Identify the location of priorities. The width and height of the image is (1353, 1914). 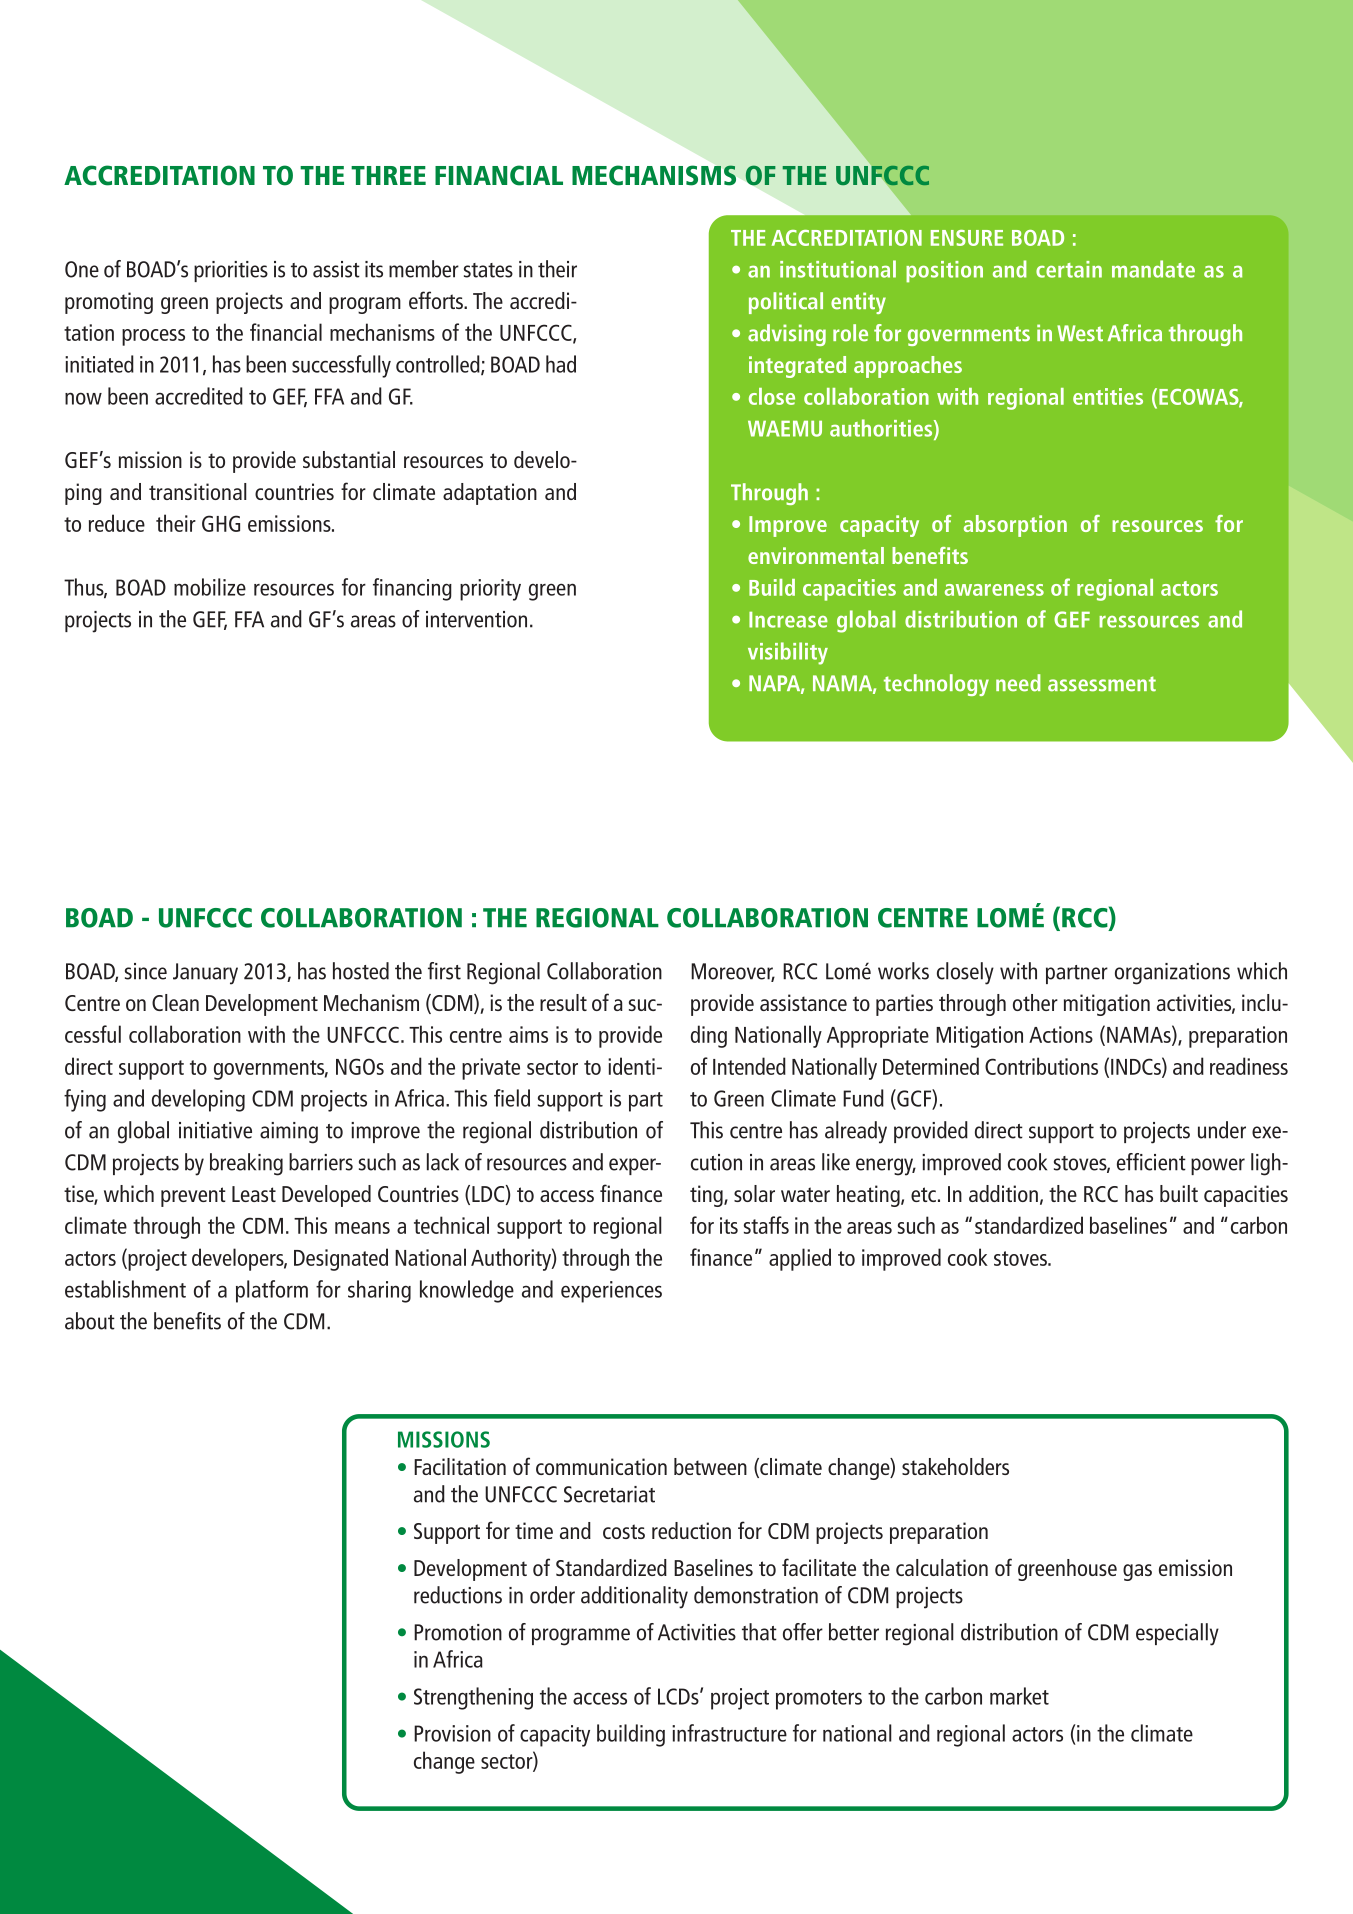
(231, 271).
